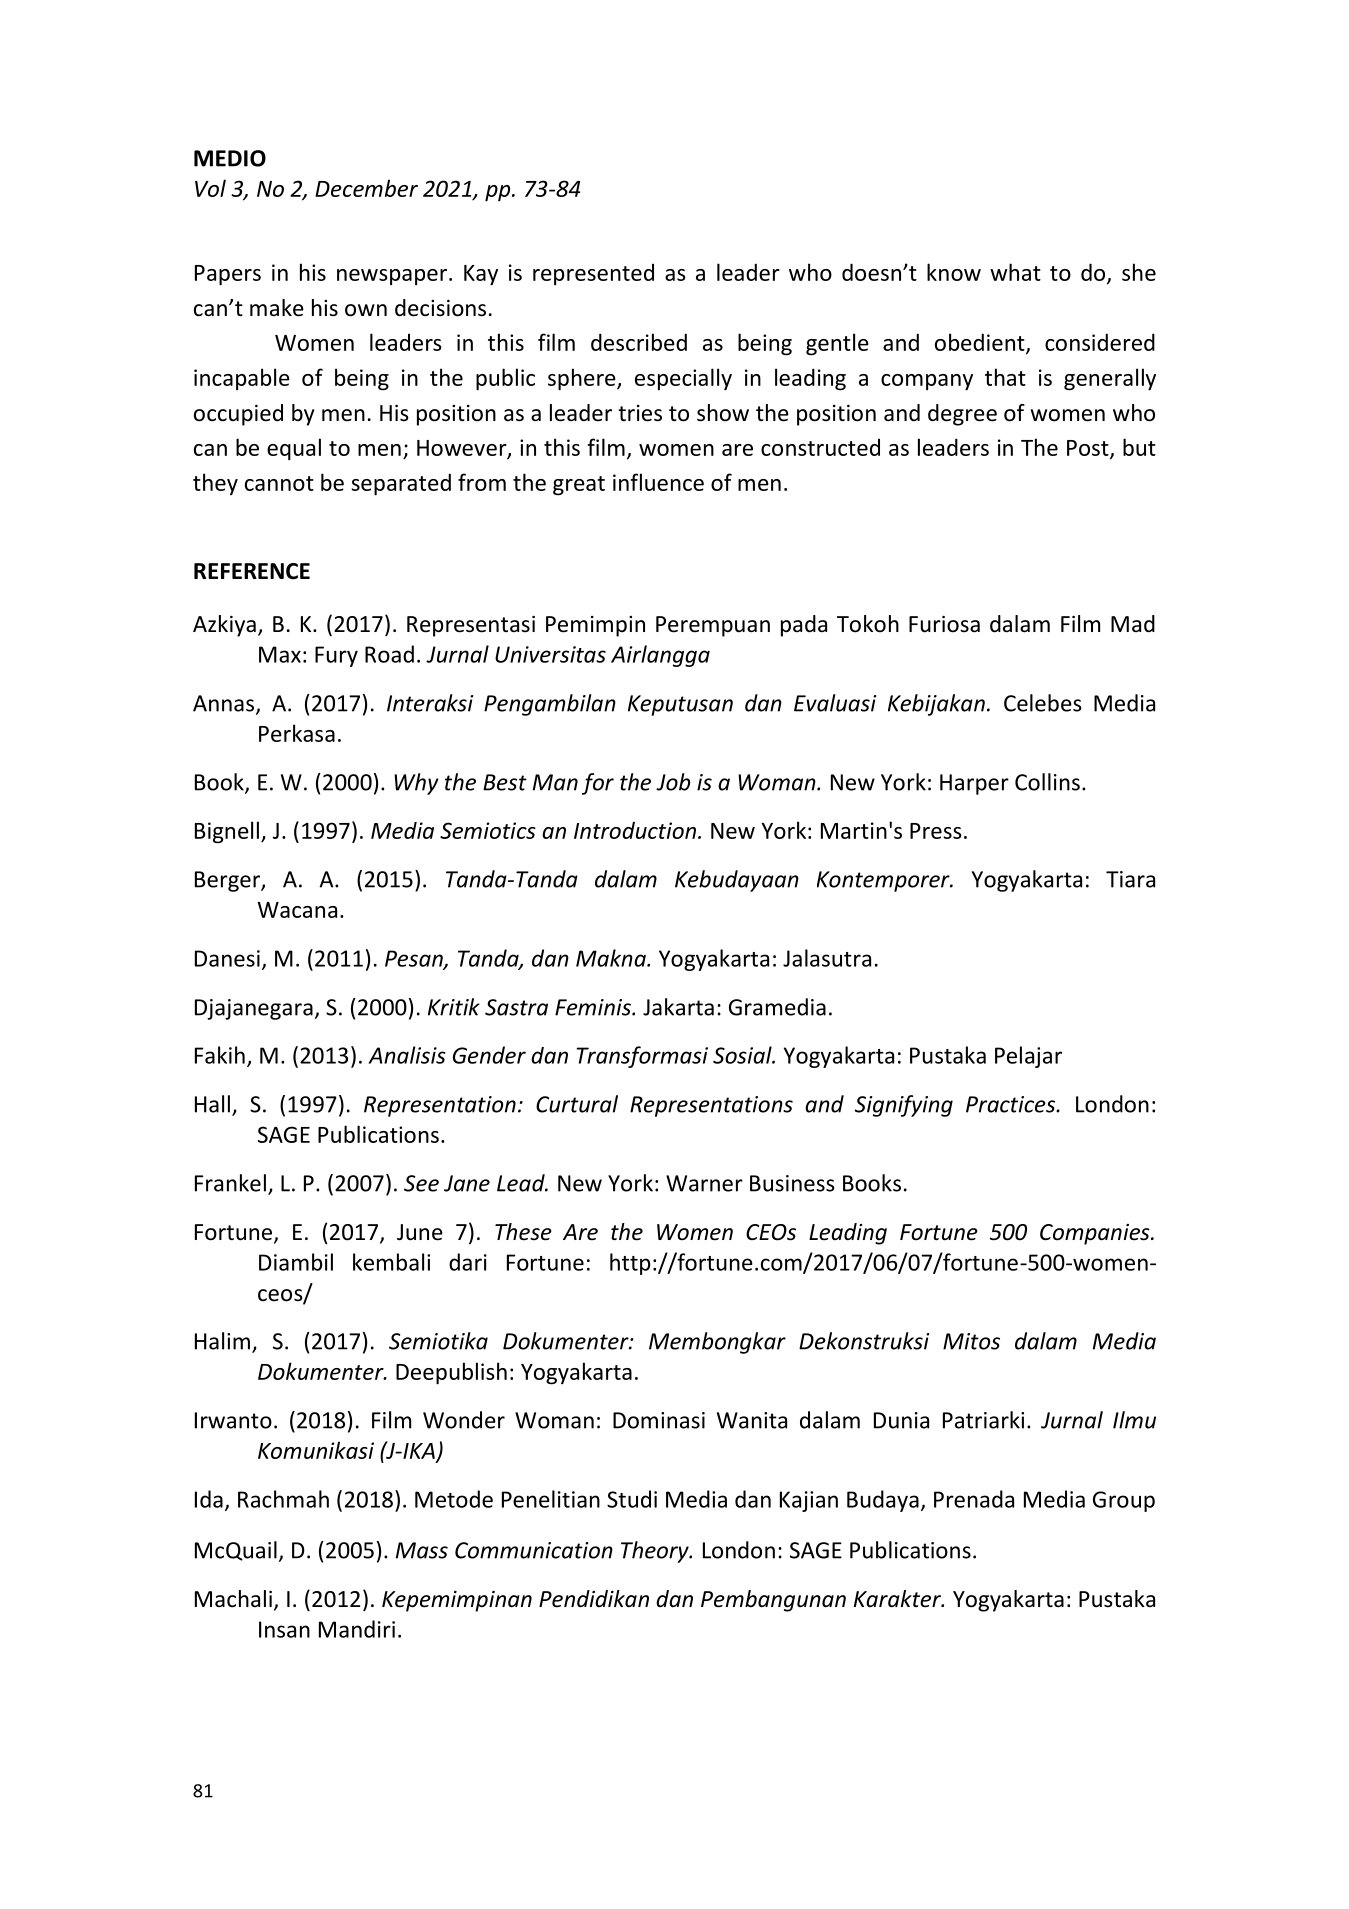 This image has width=1349, height=1909. I want to click on Fury, so click(336, 656).
